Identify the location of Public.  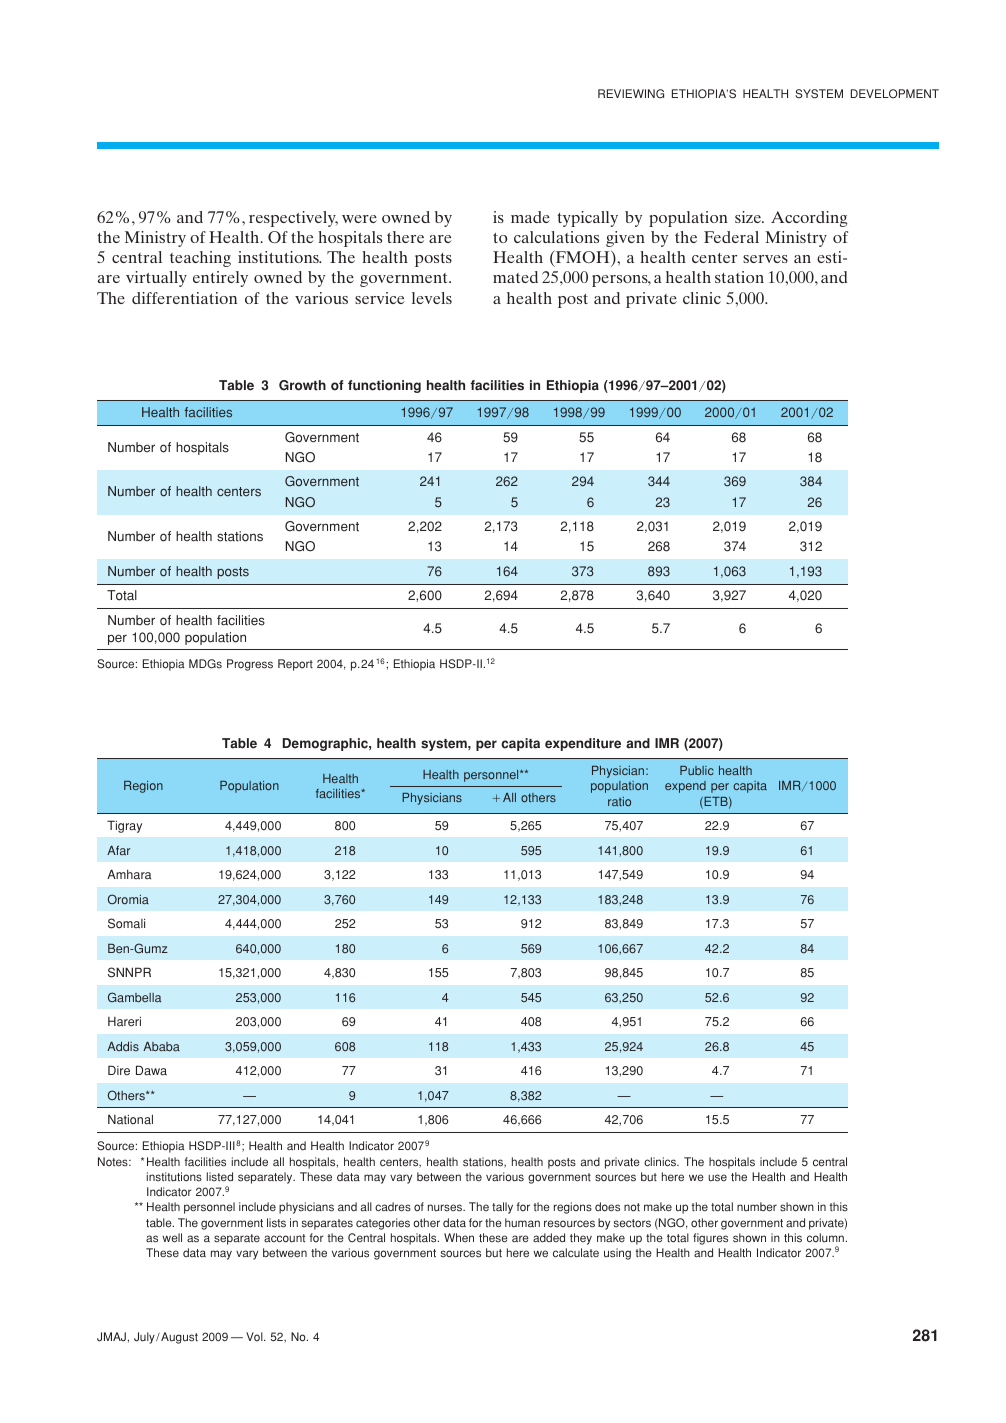
(697, 770).
